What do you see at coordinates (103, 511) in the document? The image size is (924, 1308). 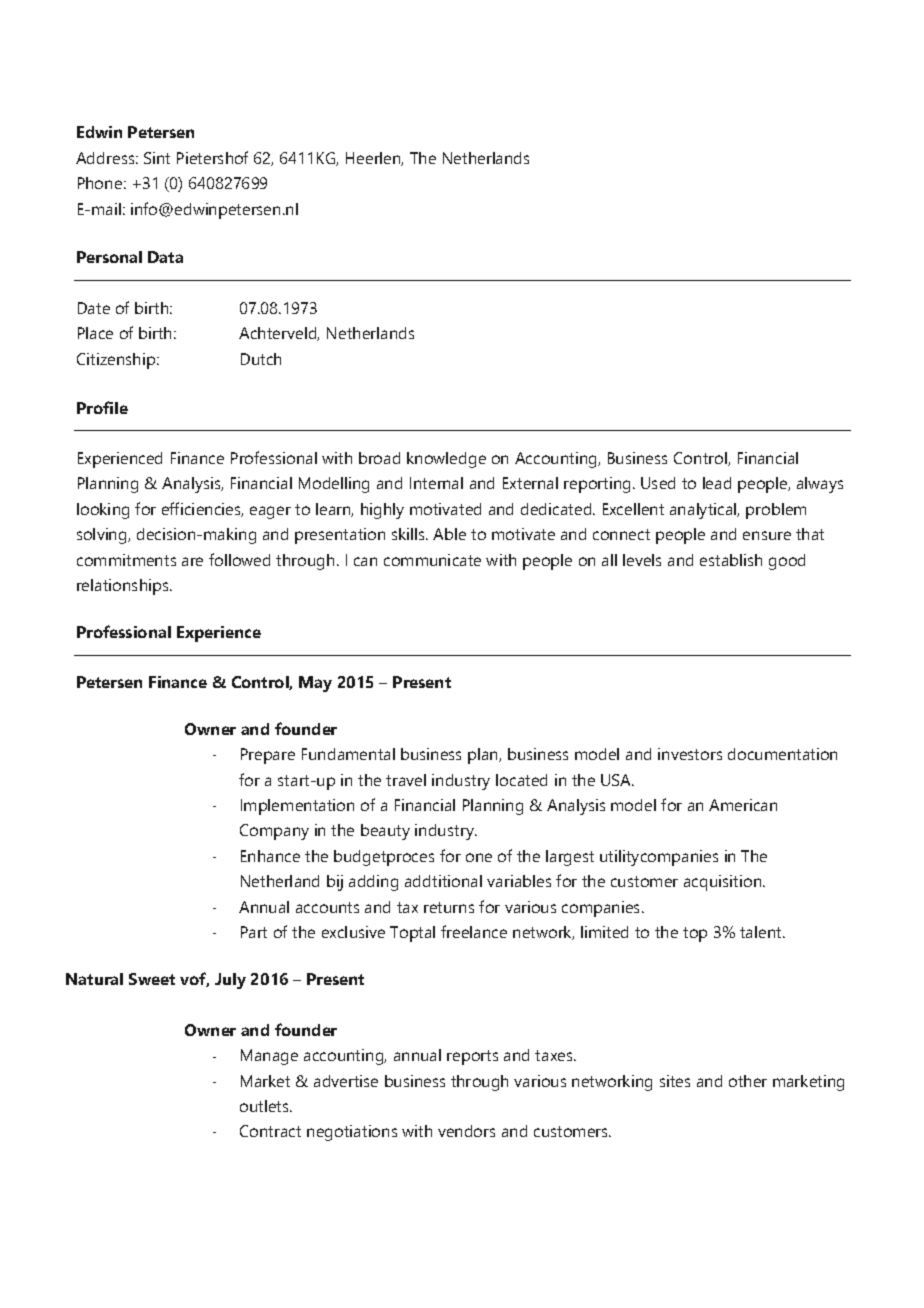 I see `looking` at bounding box center [103, 511].
